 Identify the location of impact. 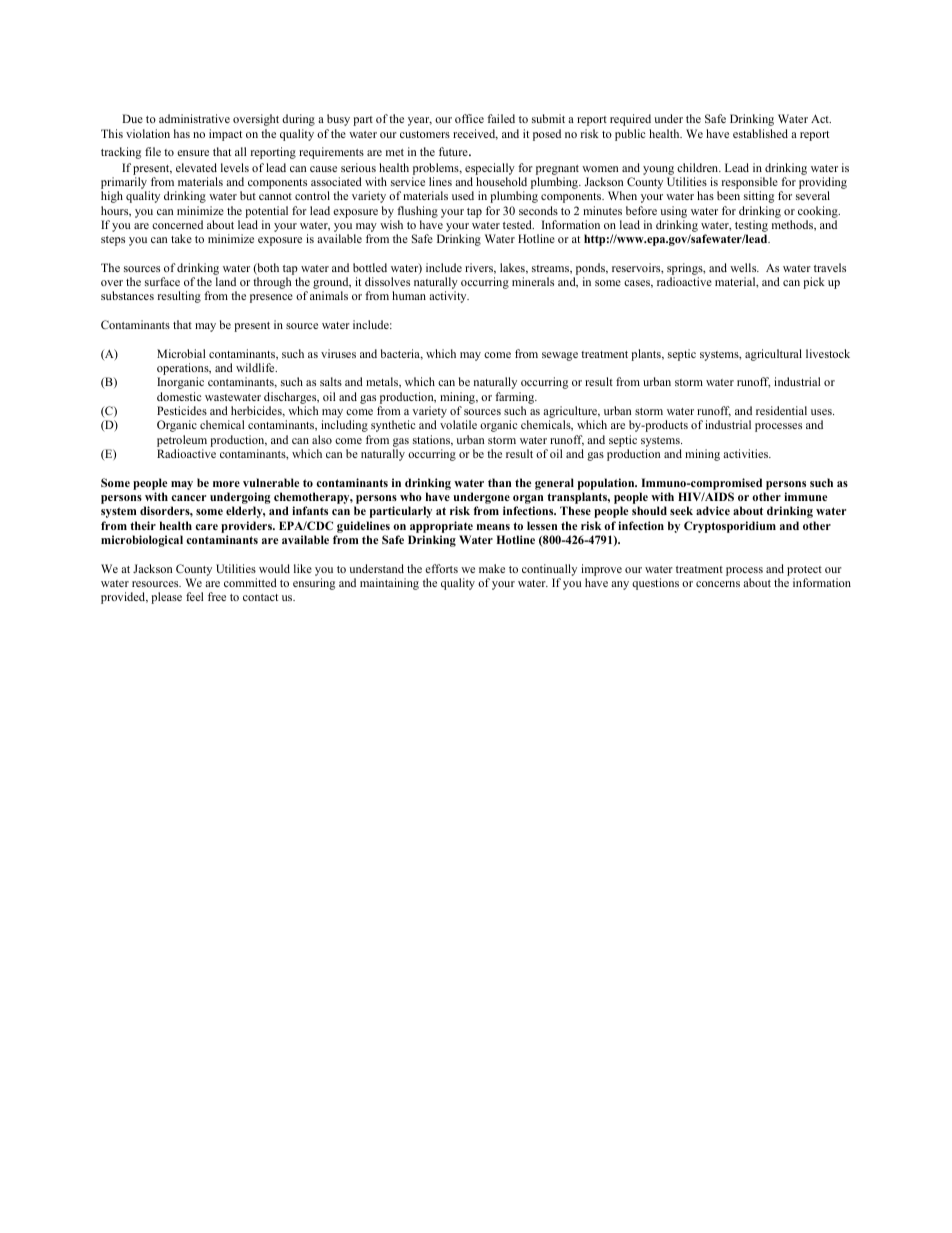
(225, 135).
